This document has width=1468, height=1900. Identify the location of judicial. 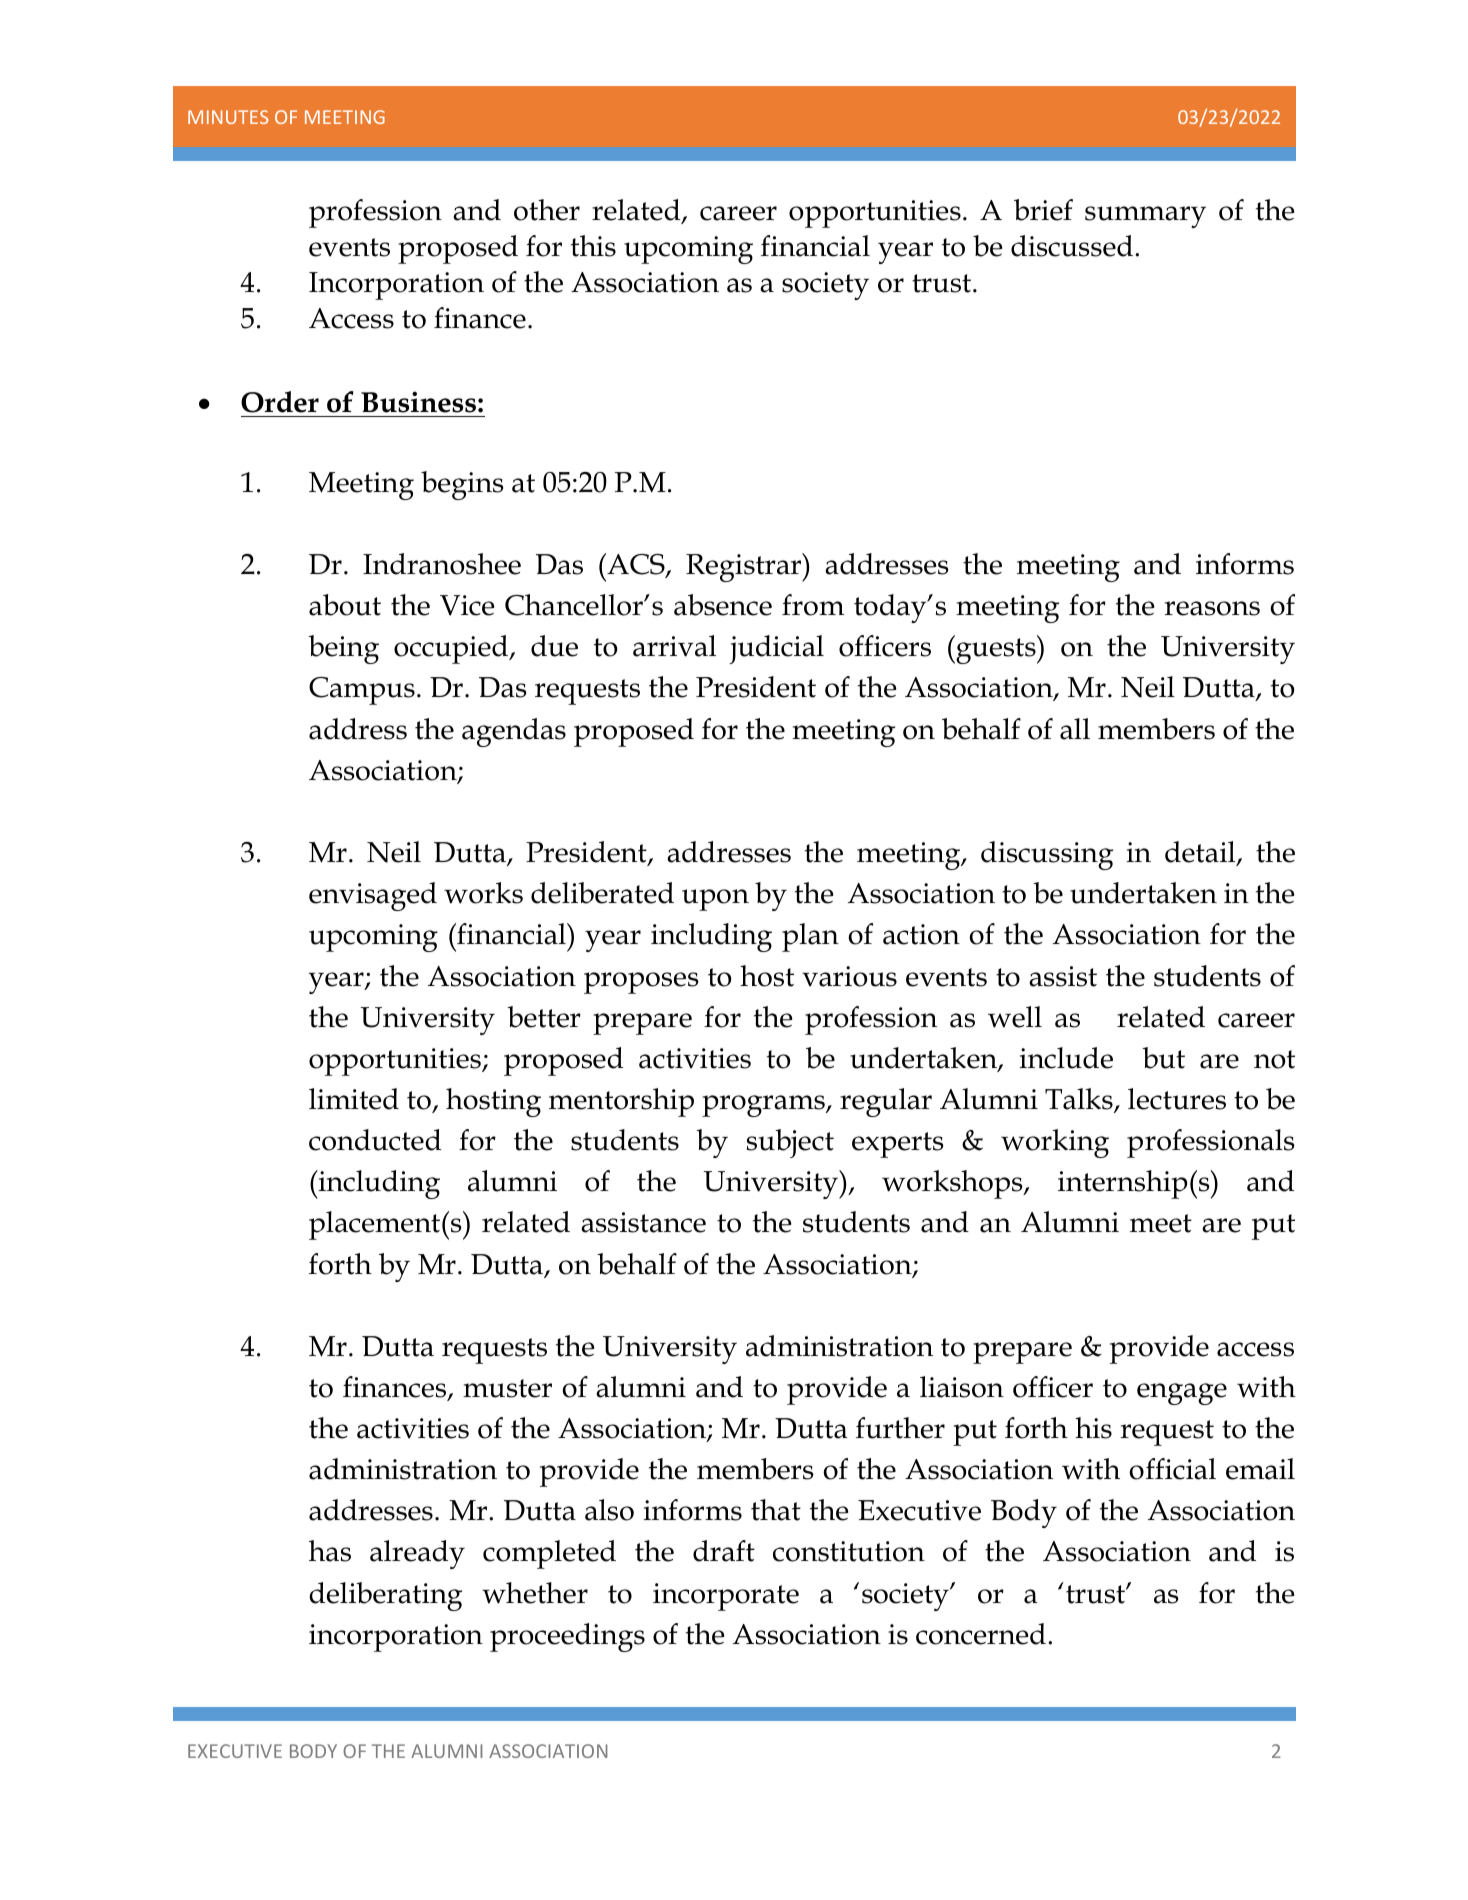
(776, 649).
